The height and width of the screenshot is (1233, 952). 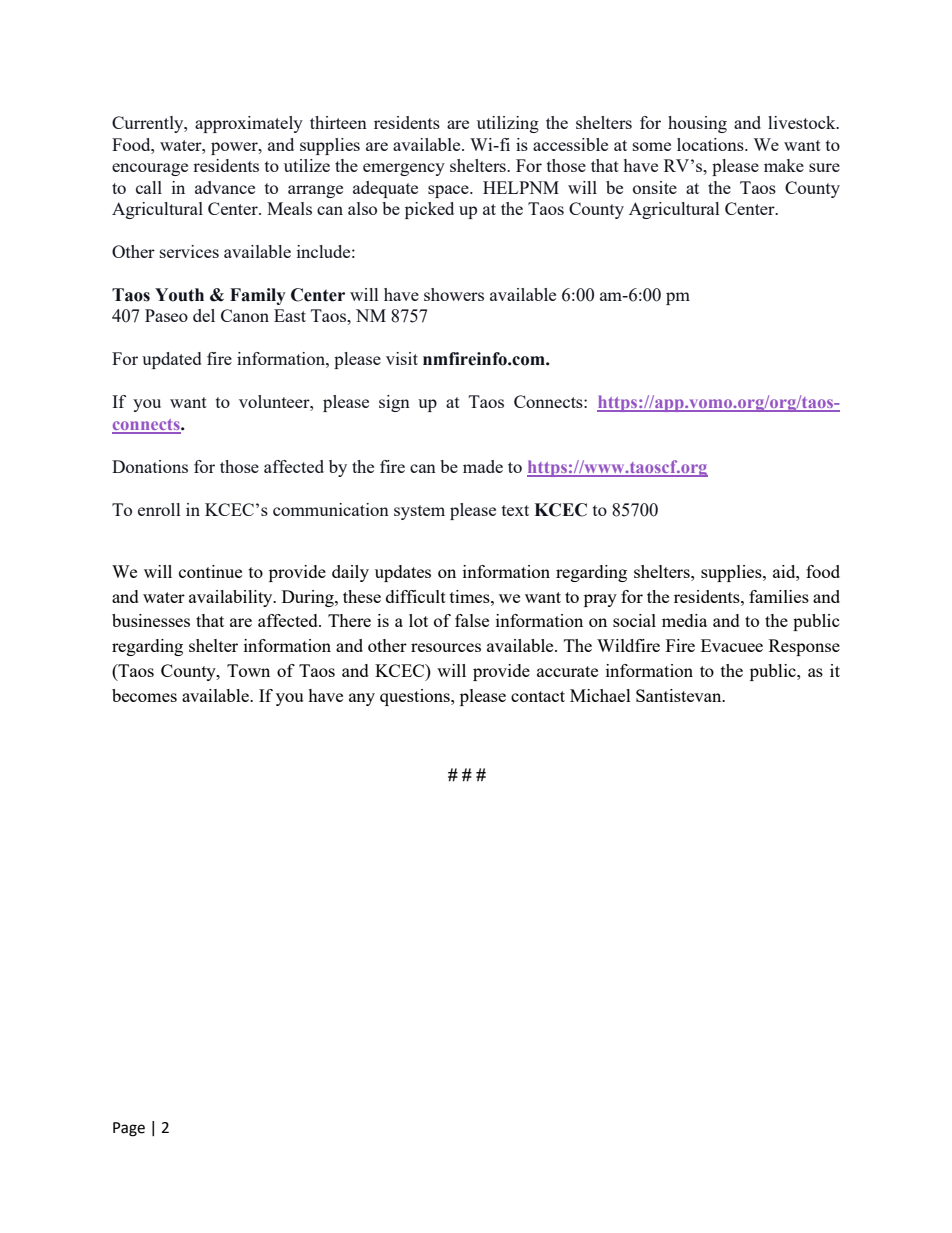 What do you see at coordinates (508, 124) in the screenshot?
I see `utilizing` at bounding box center [508, 124].
